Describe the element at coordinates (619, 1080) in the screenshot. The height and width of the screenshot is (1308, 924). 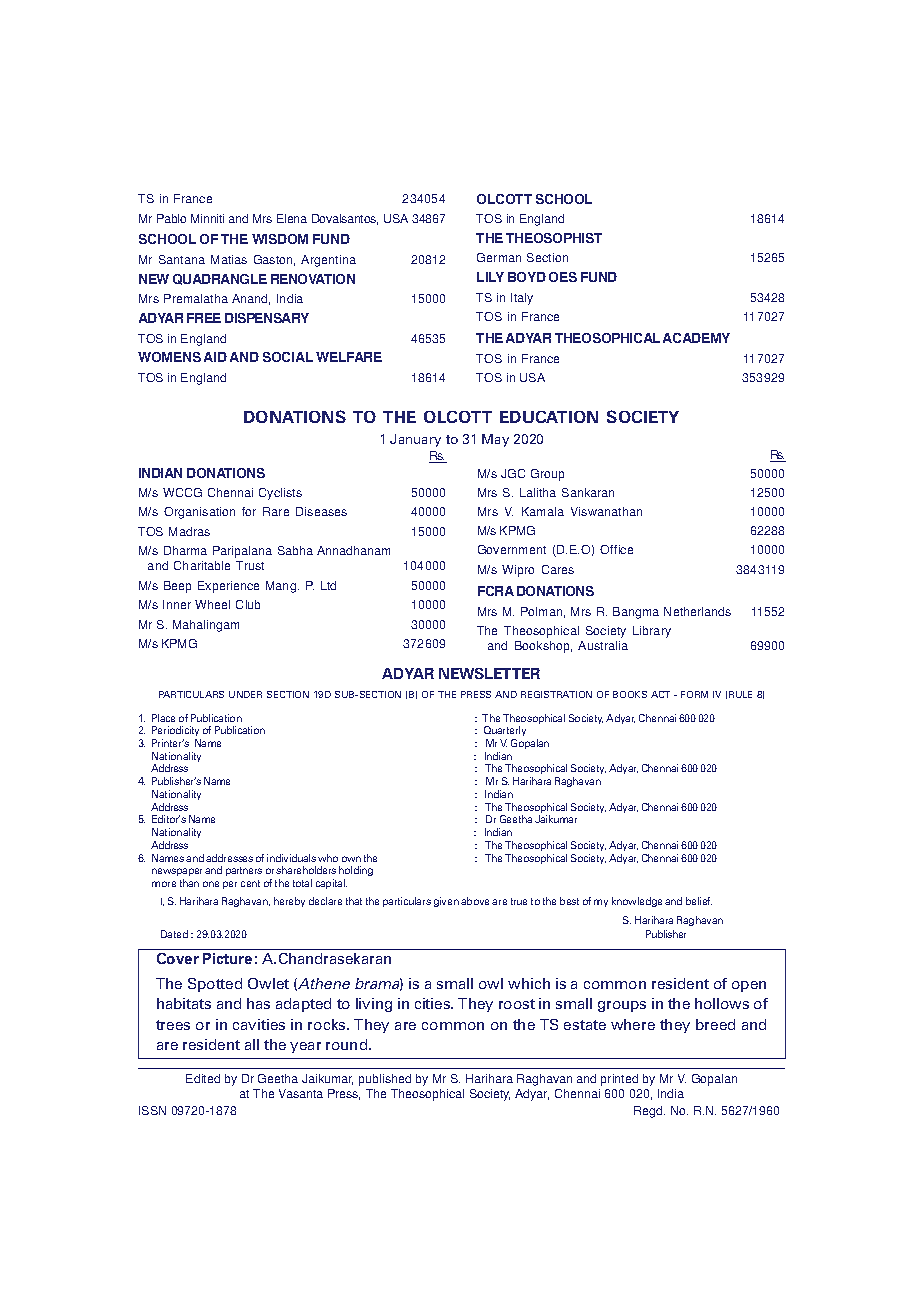
I see `printed` at that location.
